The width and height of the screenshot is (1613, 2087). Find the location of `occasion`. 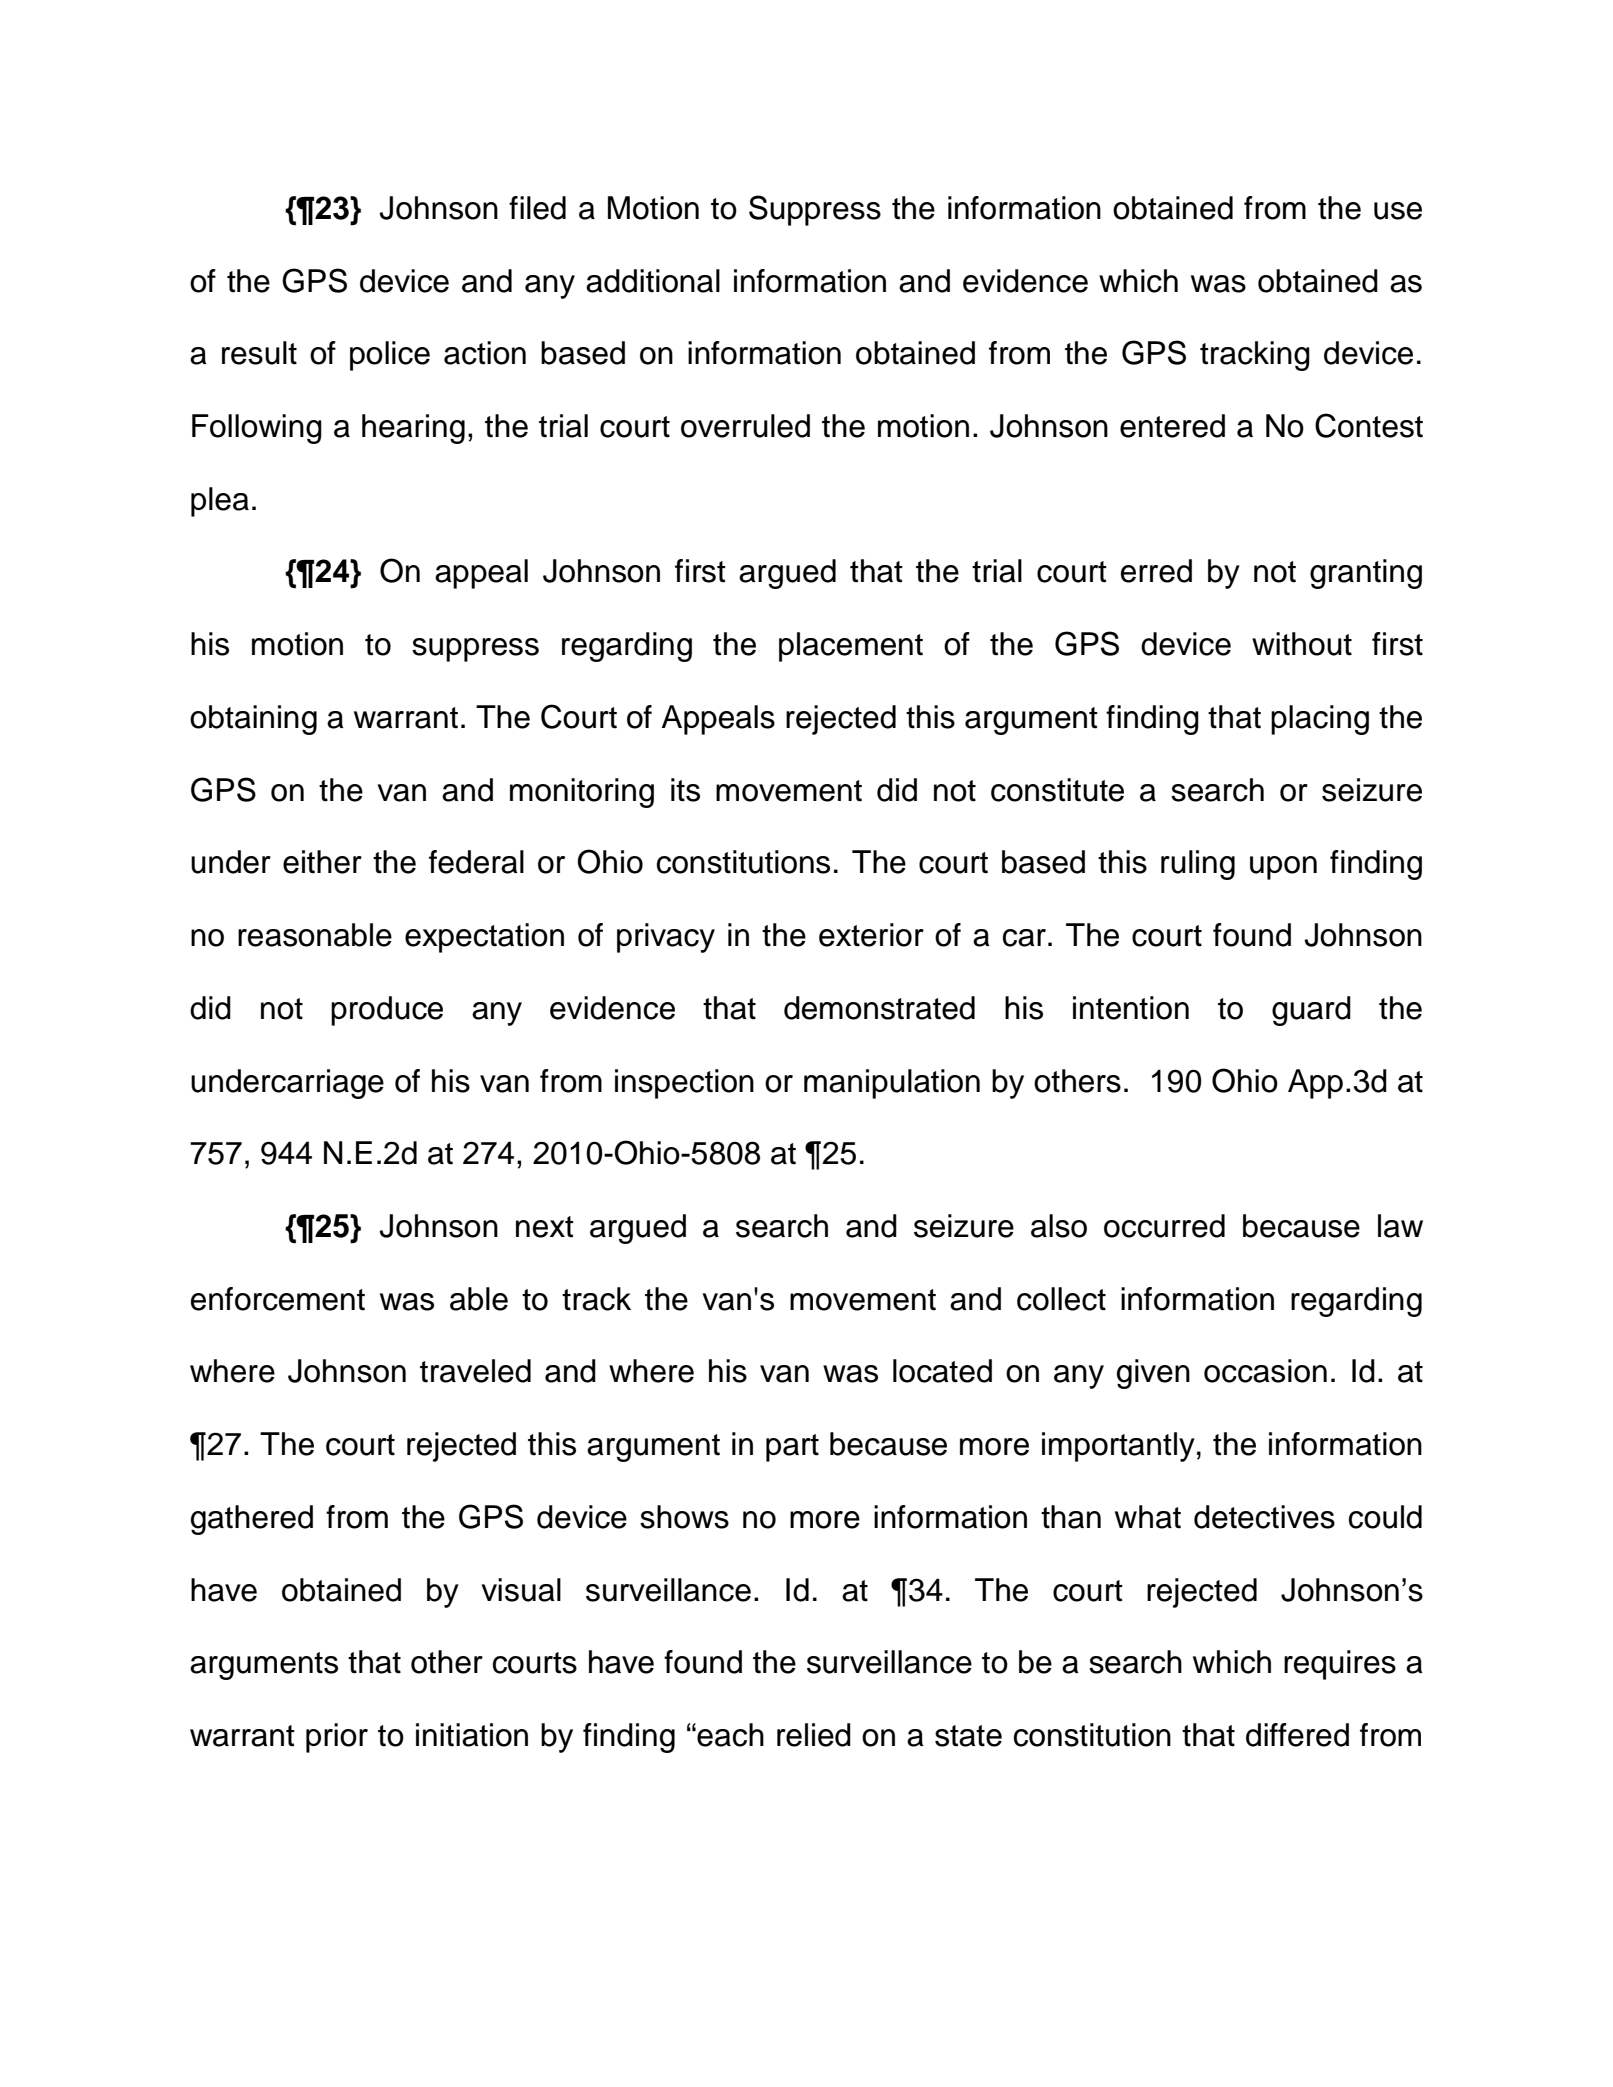

occasion is located at coordinates (1265, 1371).
